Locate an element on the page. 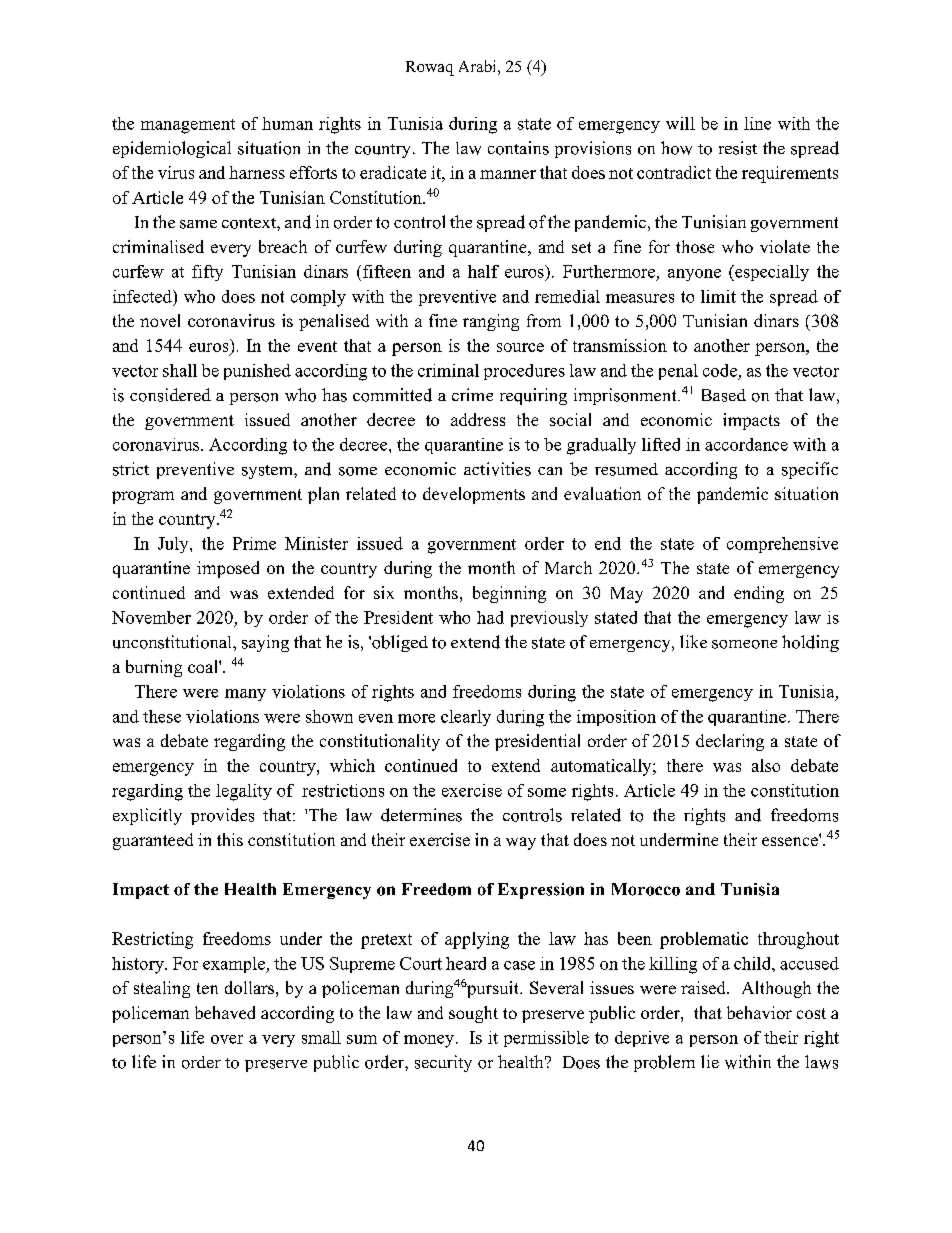 This page has height=1233, width=952. system is located at coordinates (268, 472).
